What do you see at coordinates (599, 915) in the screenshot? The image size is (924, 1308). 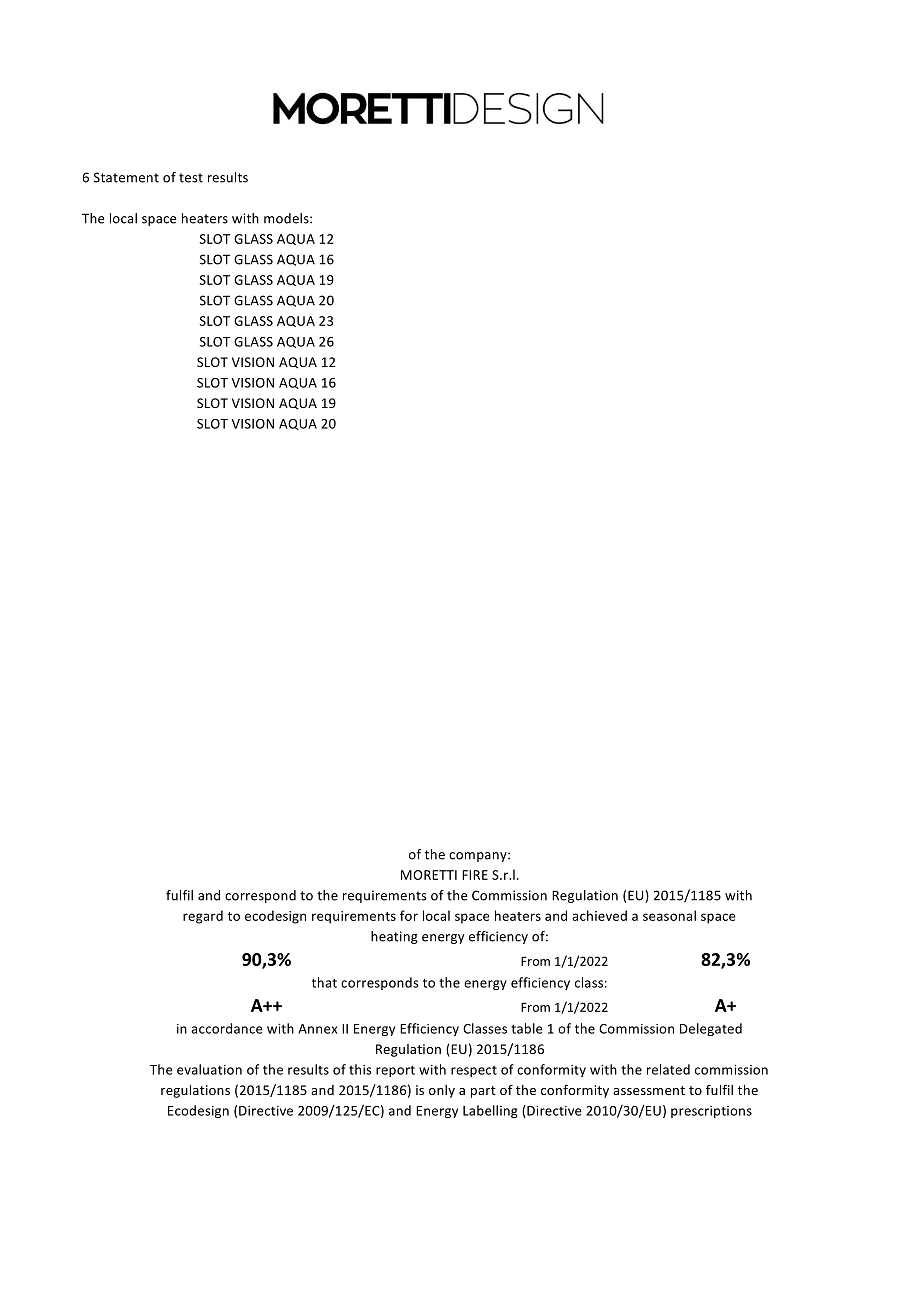 I see `achieved` at bounding box center [599, 915].
